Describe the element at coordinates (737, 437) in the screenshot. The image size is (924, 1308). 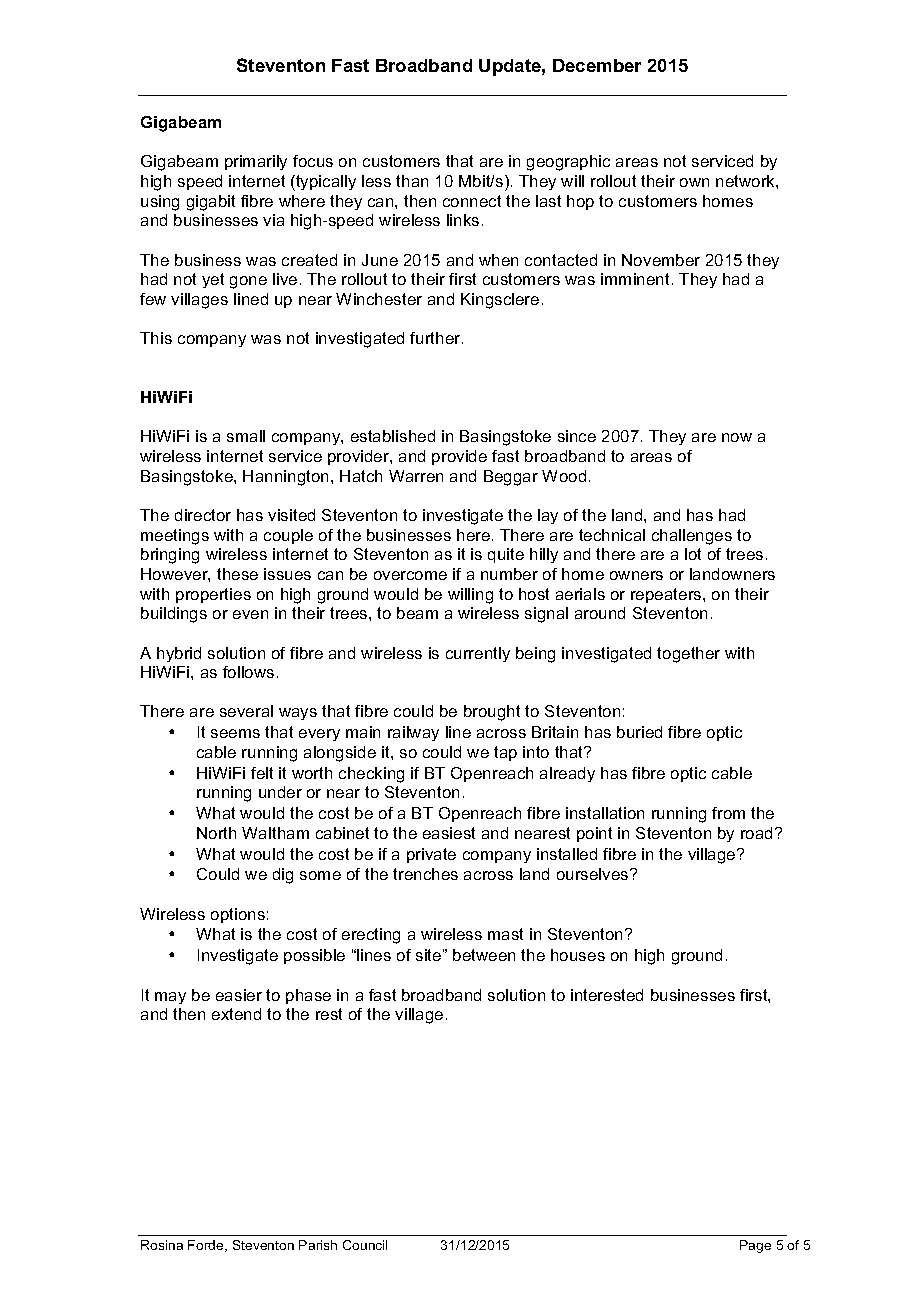
I see `now` at that location.
